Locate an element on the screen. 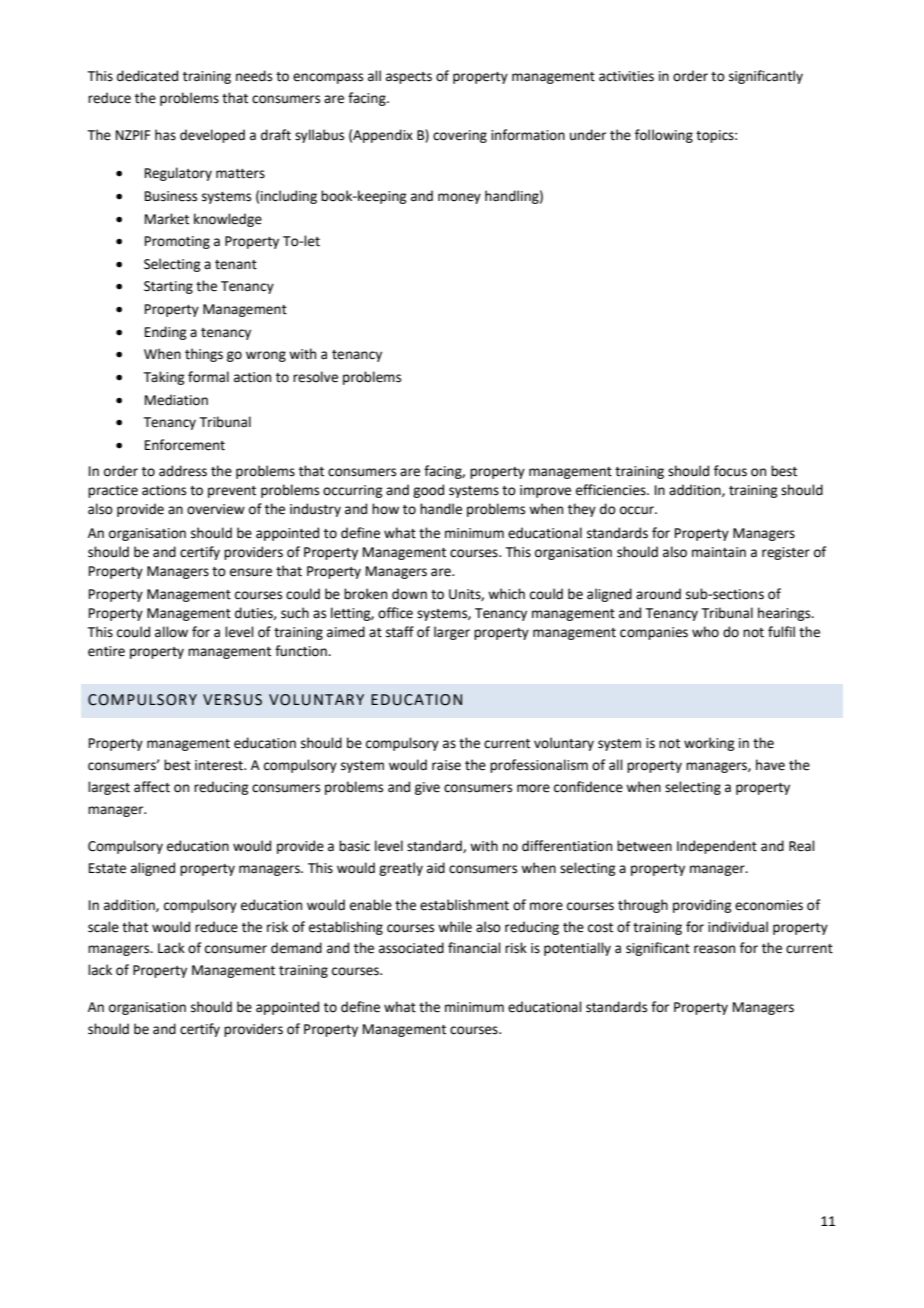 The height and width of the screenshot is (1308, 924). following is located at coordinates (664, 136).
